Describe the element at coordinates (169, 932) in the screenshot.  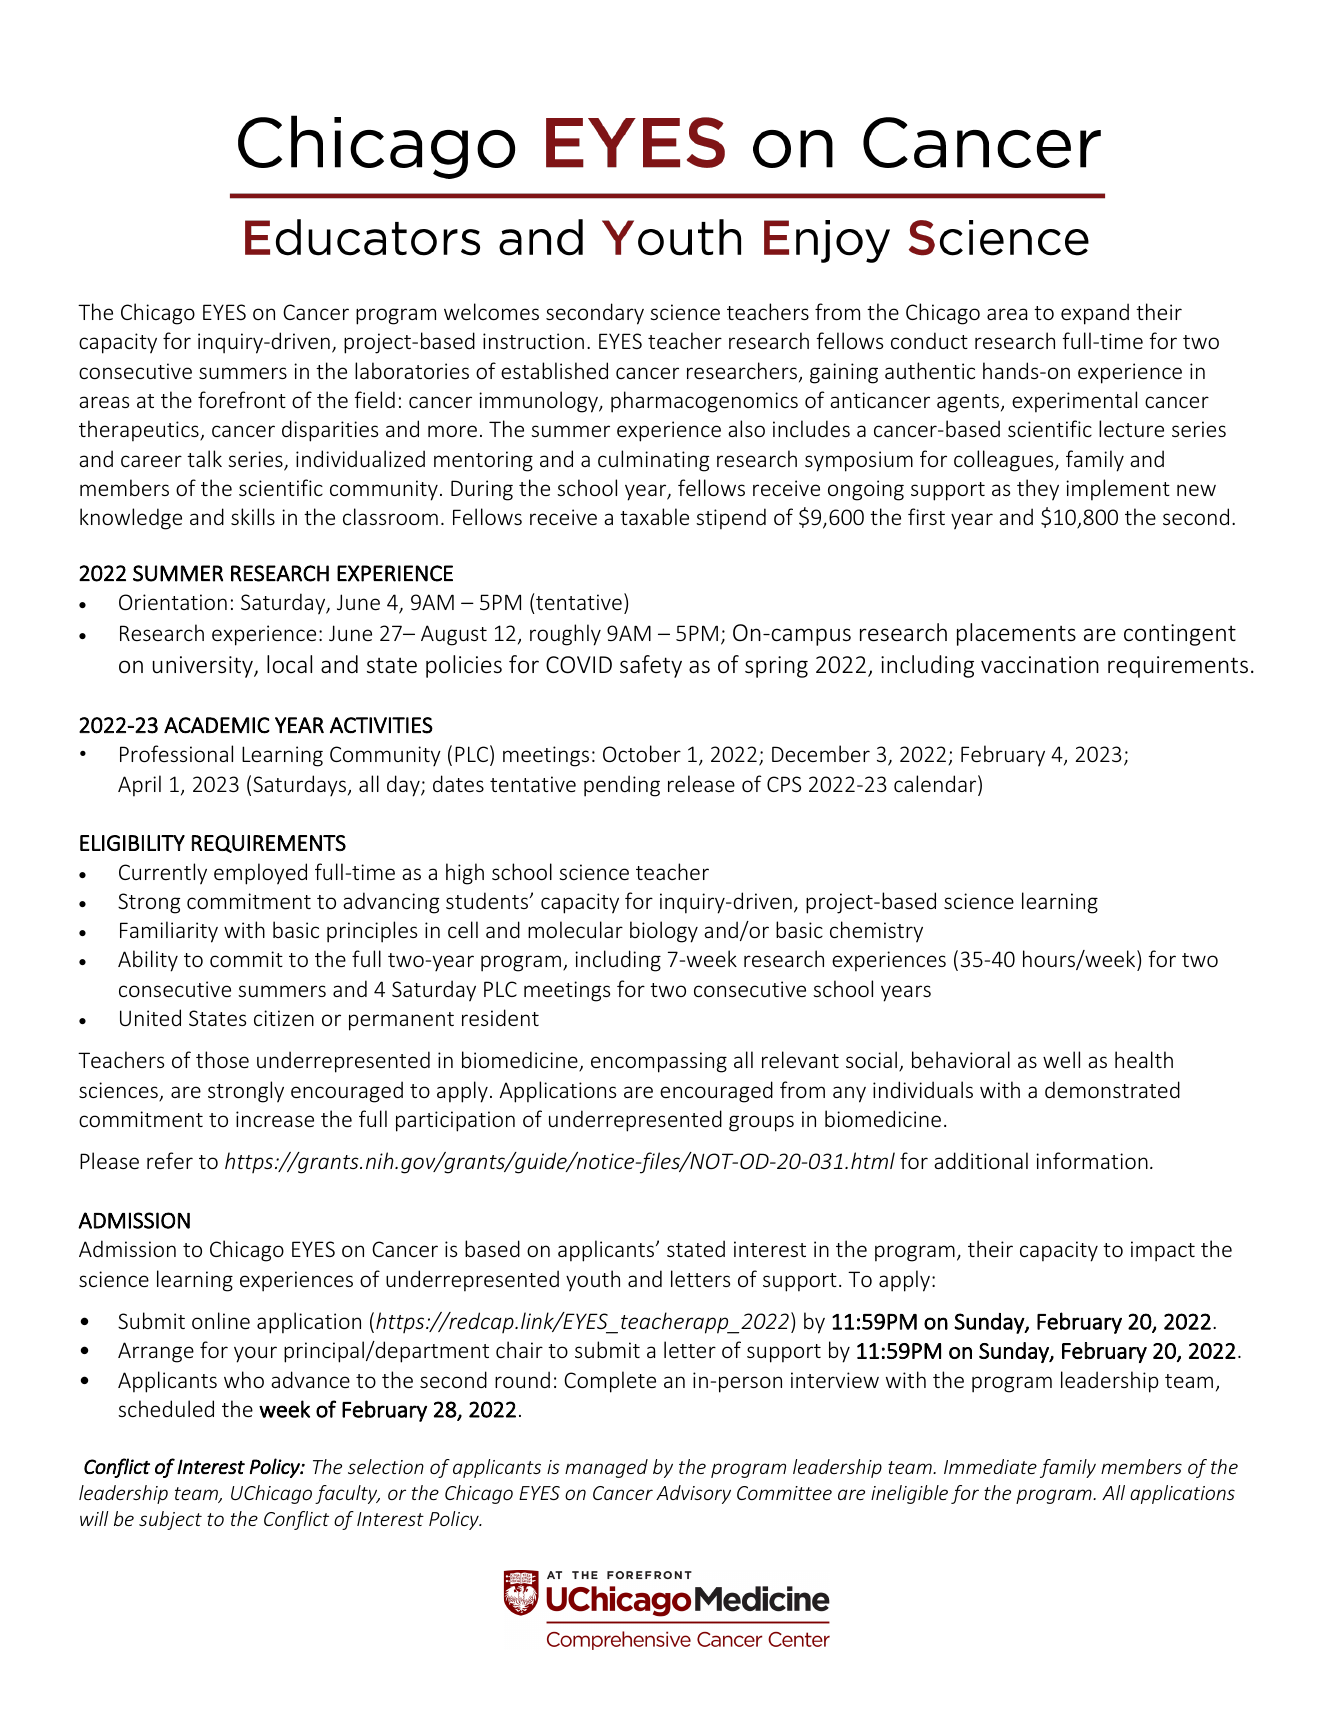
I see `Familiarity` at that location.
